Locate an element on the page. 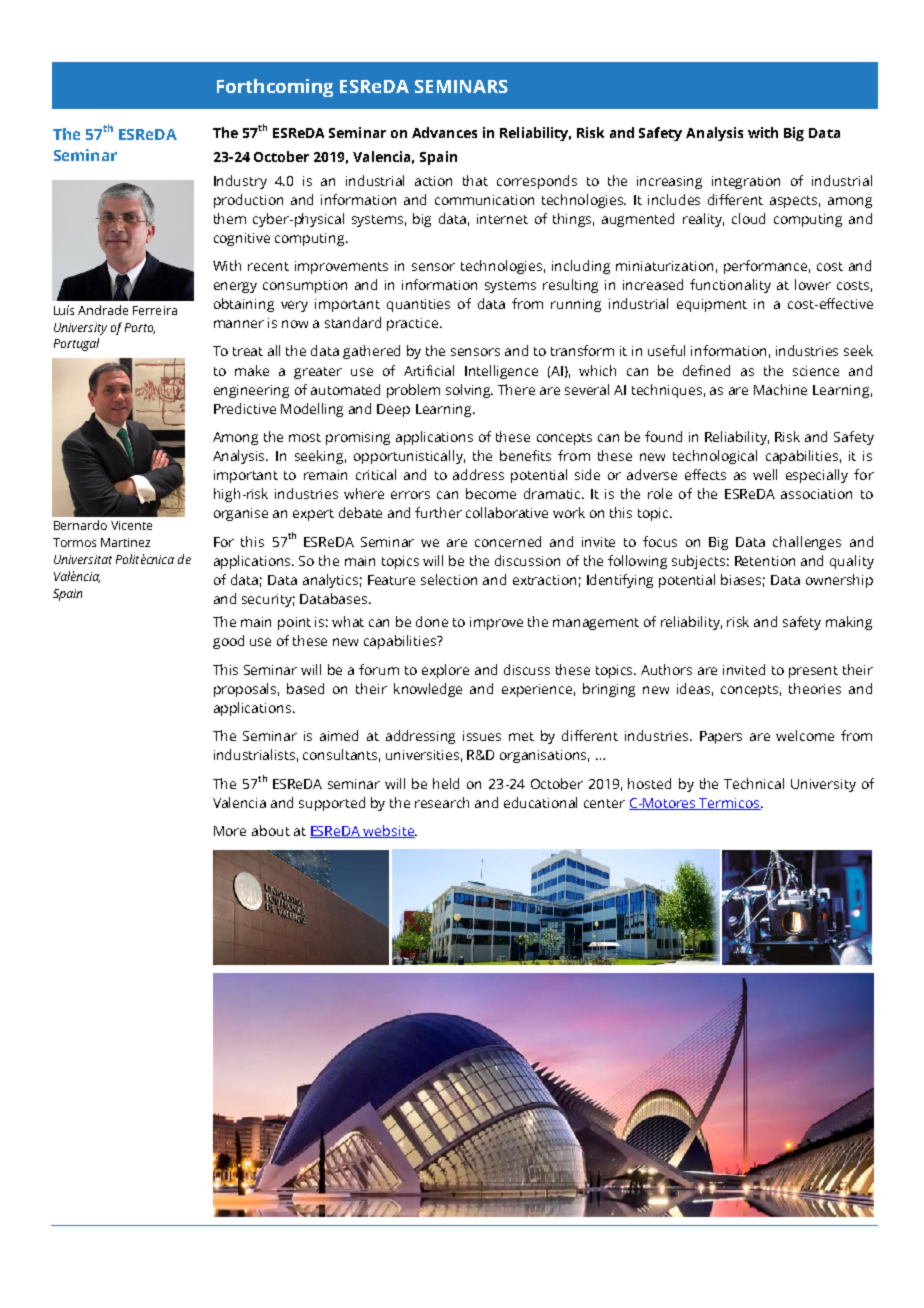 The width and height of the page is (924, 1308). Forthcoming is located at coordinates (275, 88).
